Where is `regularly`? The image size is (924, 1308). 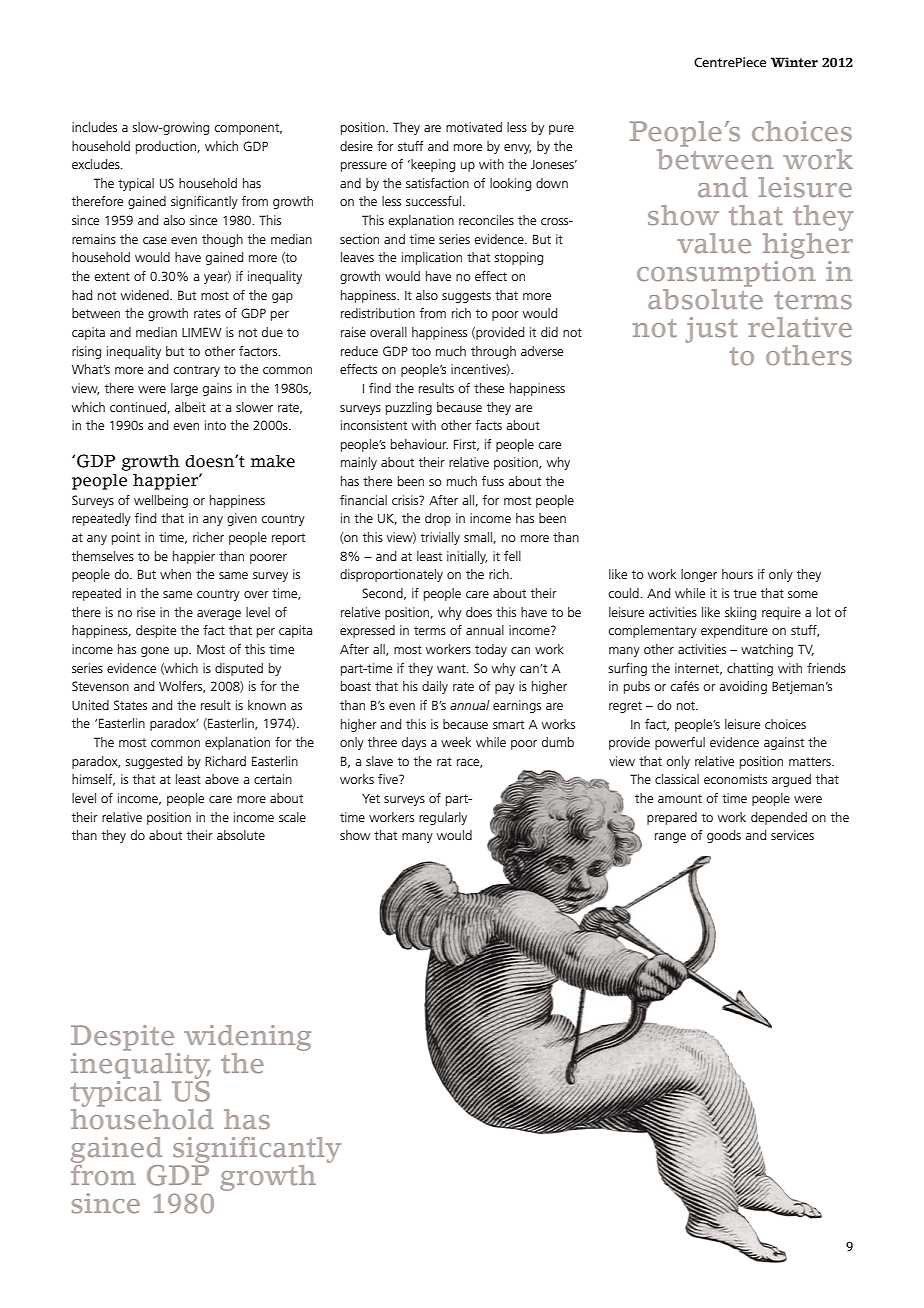
regularly is located at coordinates (443, 818).
